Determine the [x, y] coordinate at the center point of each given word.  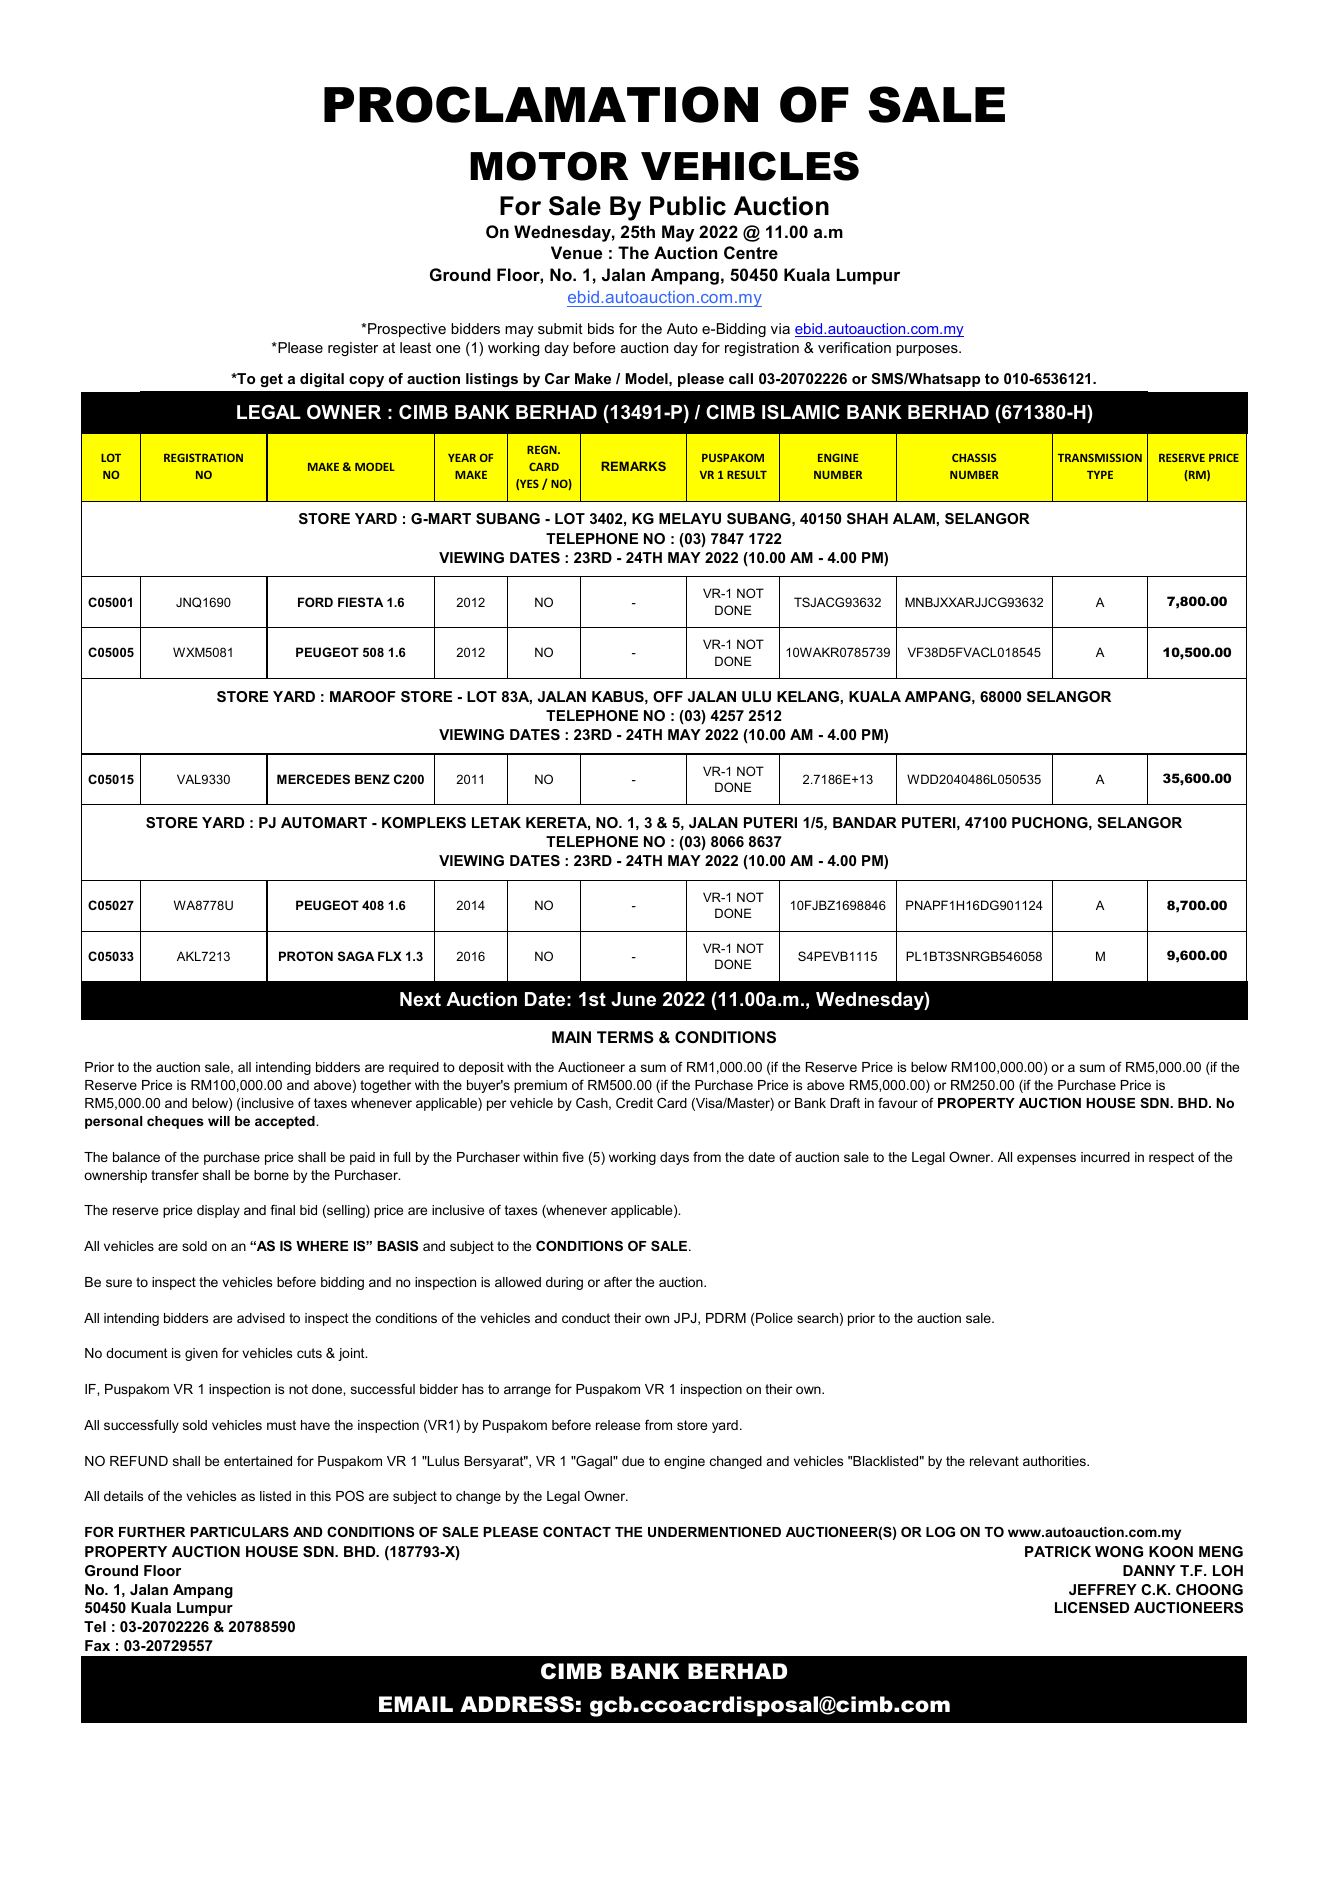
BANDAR [865, 822]
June [633, 999]
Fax [97, 1645]
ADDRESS [517, 1704]
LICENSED [1092, 1607]
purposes [928, 350]
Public [688, 206]
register [353, 349]
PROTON [306, 956]
